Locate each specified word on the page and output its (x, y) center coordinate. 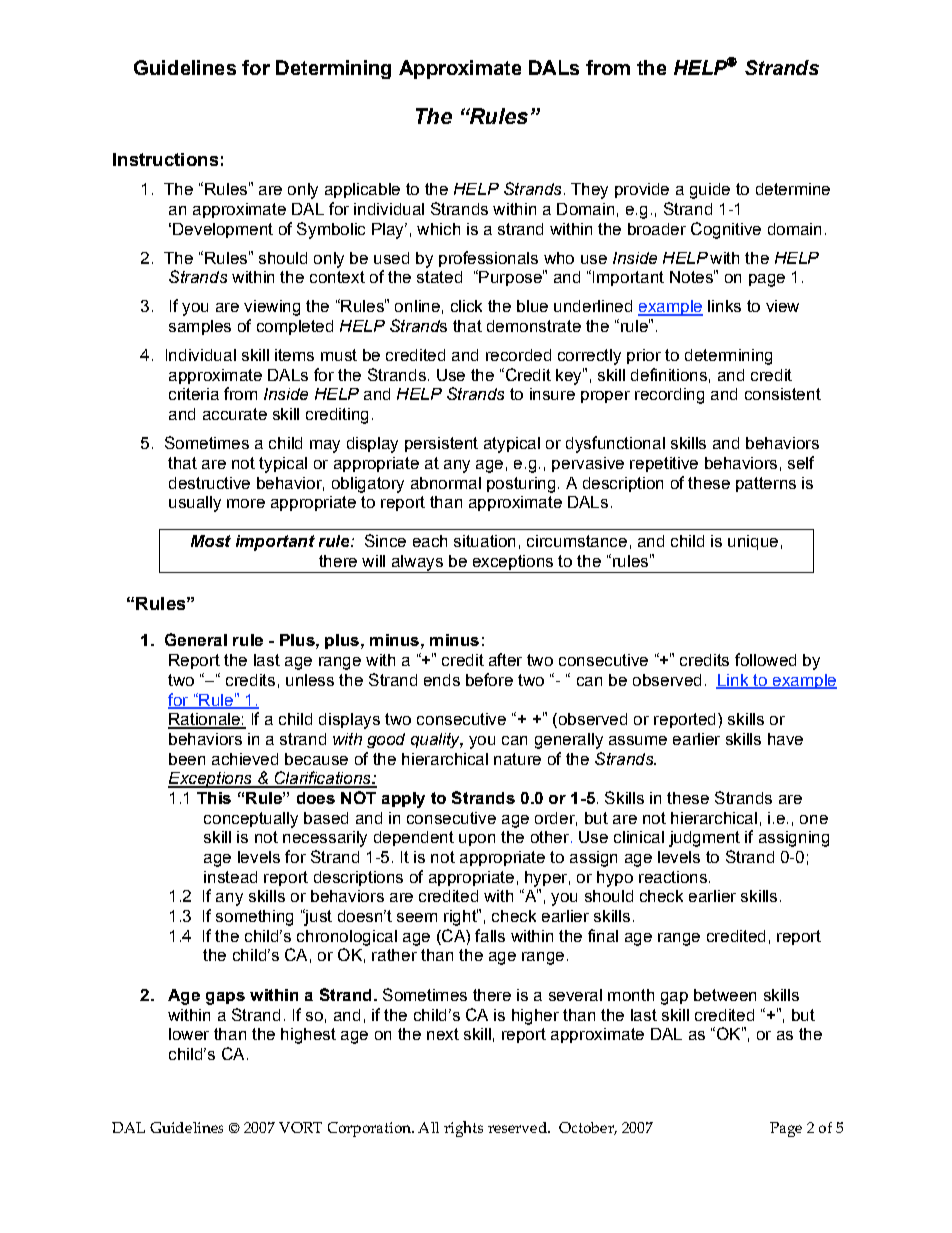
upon (477, 840)
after (505, 659)
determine (793, 189)
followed (765, 659)
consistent (783, 394)
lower (189, 1034)
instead (230, 877)
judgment (704, 839)
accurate (235, 414)
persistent (441, 444)
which (438, 229)
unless (310, 680)
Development (223, 230)
